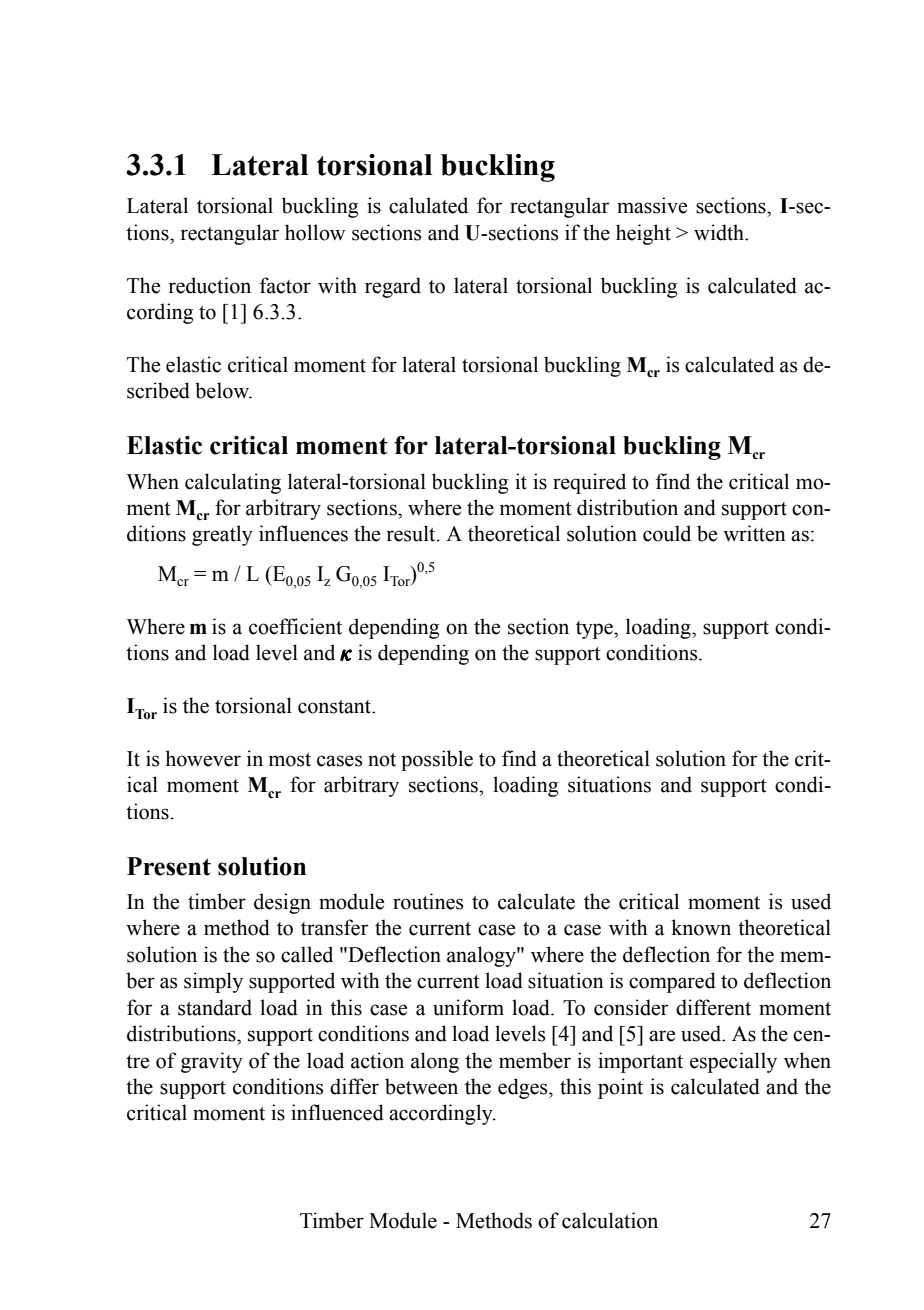  I want to click on routines, so click(428, 901).
